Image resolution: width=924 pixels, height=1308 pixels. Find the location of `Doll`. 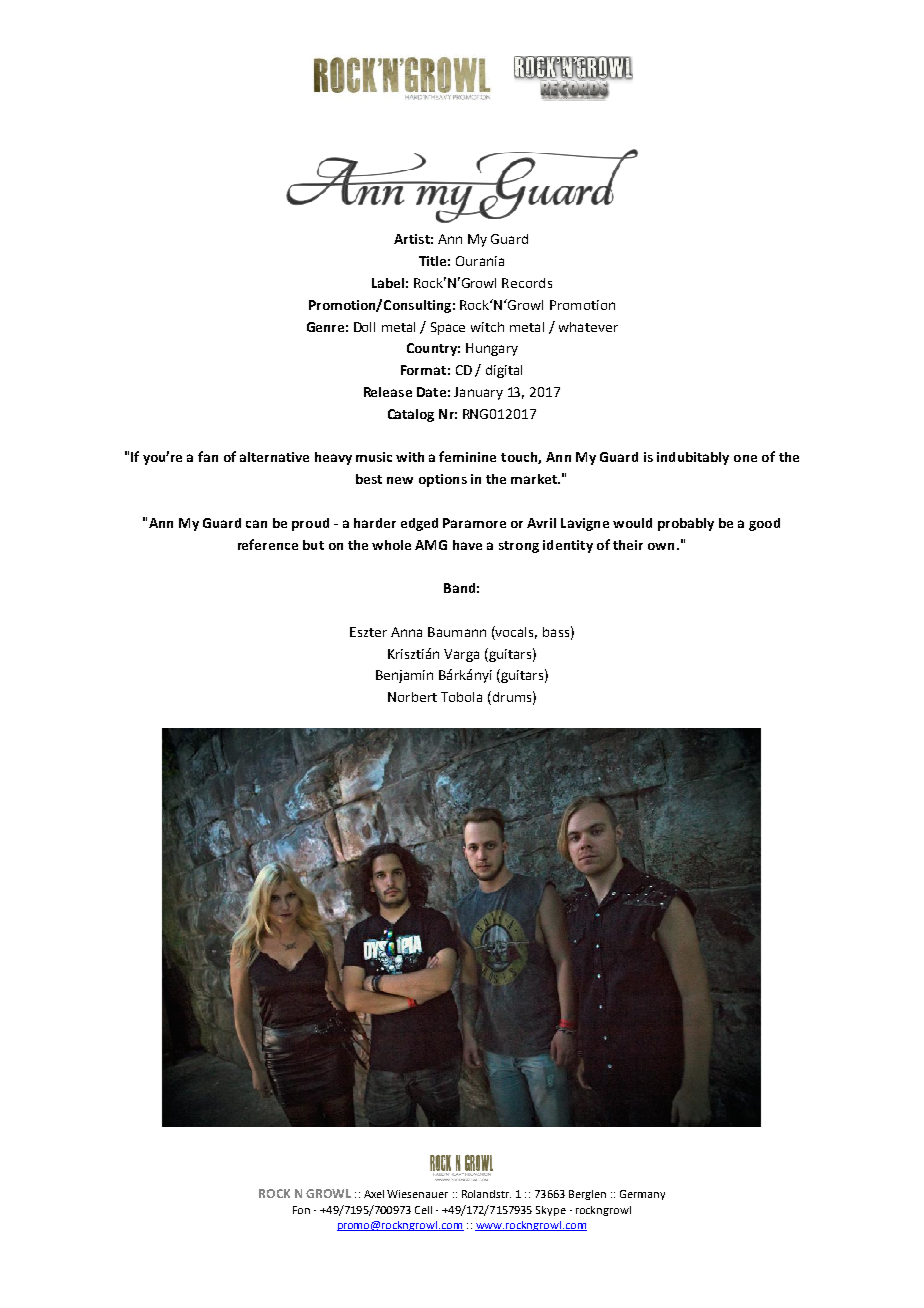

Doll is located at coordinates (364, 327).
